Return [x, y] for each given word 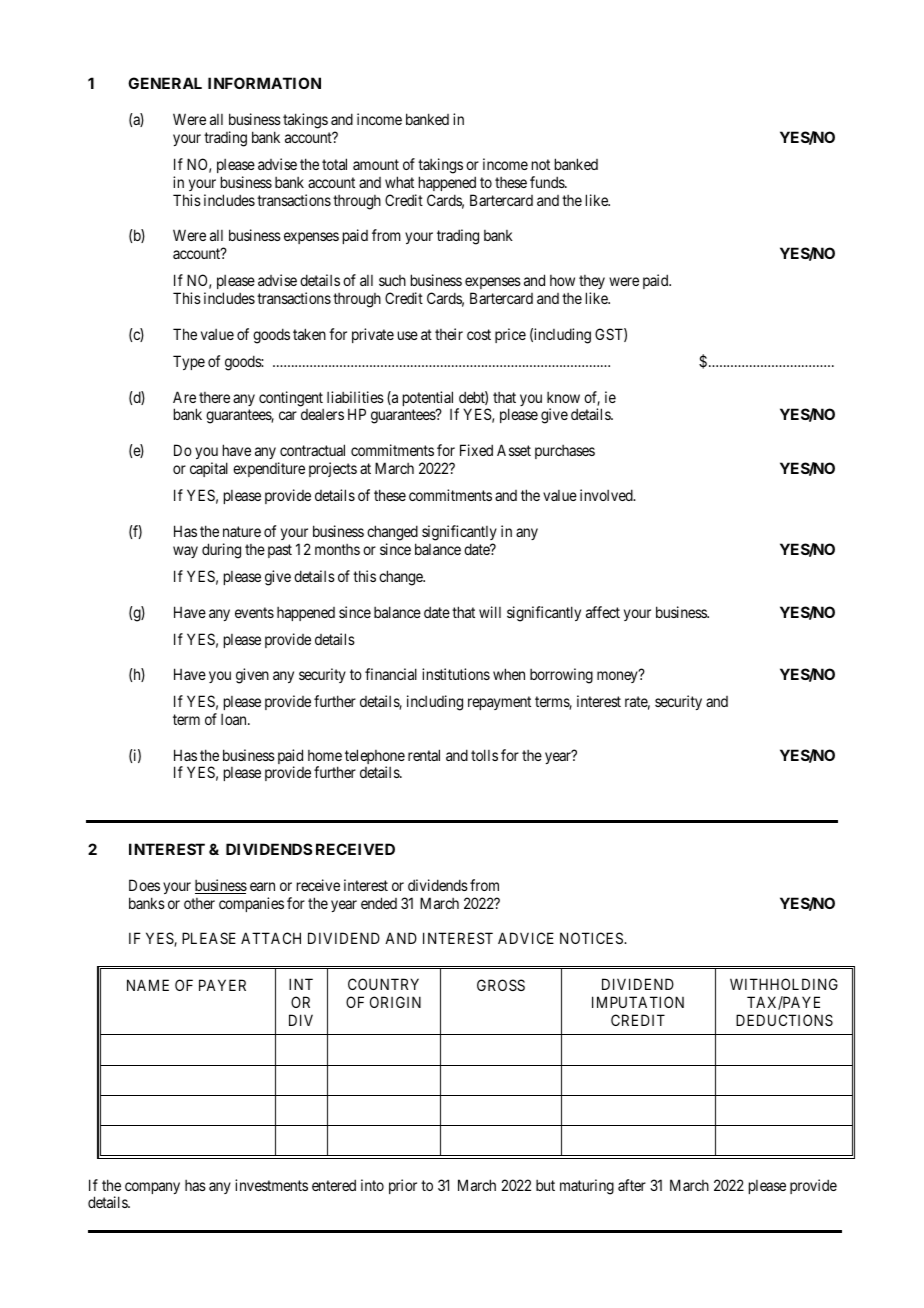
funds [548, 182]
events [254, 612]
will [490, 612]
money [618, 677]
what [399, 182]
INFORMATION [264, 83]
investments [271, 1185]
